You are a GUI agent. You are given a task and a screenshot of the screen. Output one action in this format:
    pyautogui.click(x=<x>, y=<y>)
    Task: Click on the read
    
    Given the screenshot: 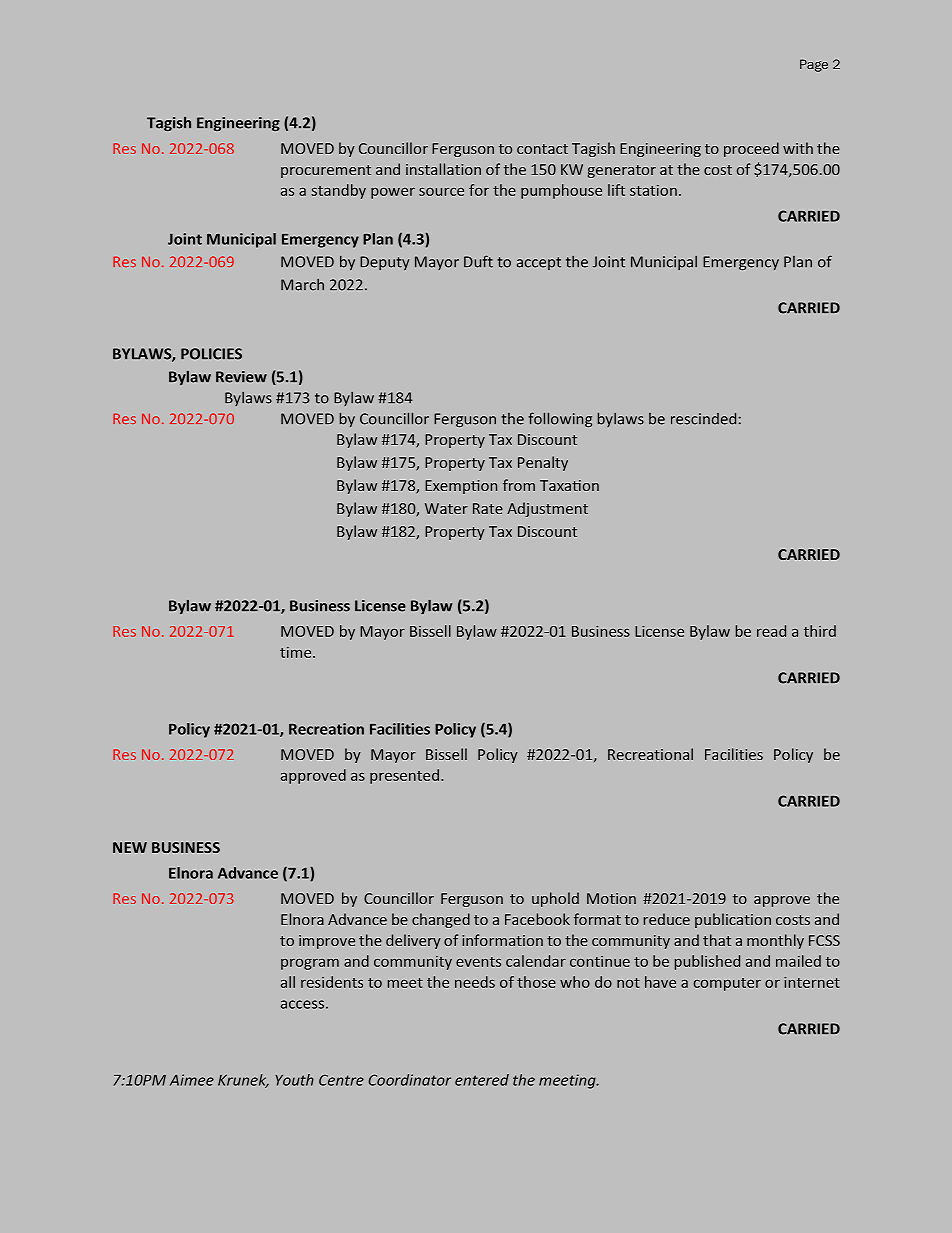 What is the action you would take?
    pyautogui.click(x=771, y=631)
